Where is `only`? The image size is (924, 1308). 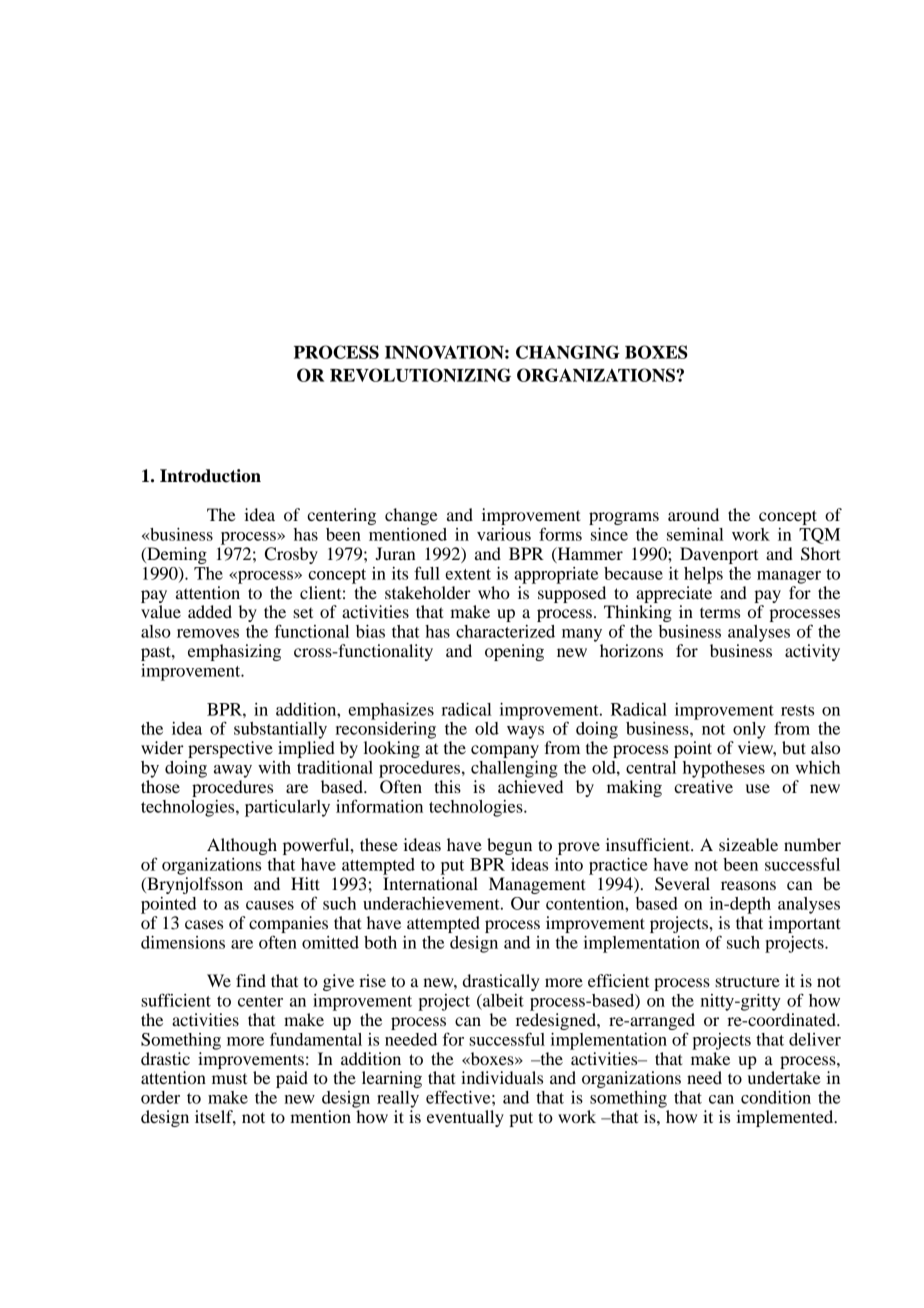
only is located at coordinates (749, 730).
